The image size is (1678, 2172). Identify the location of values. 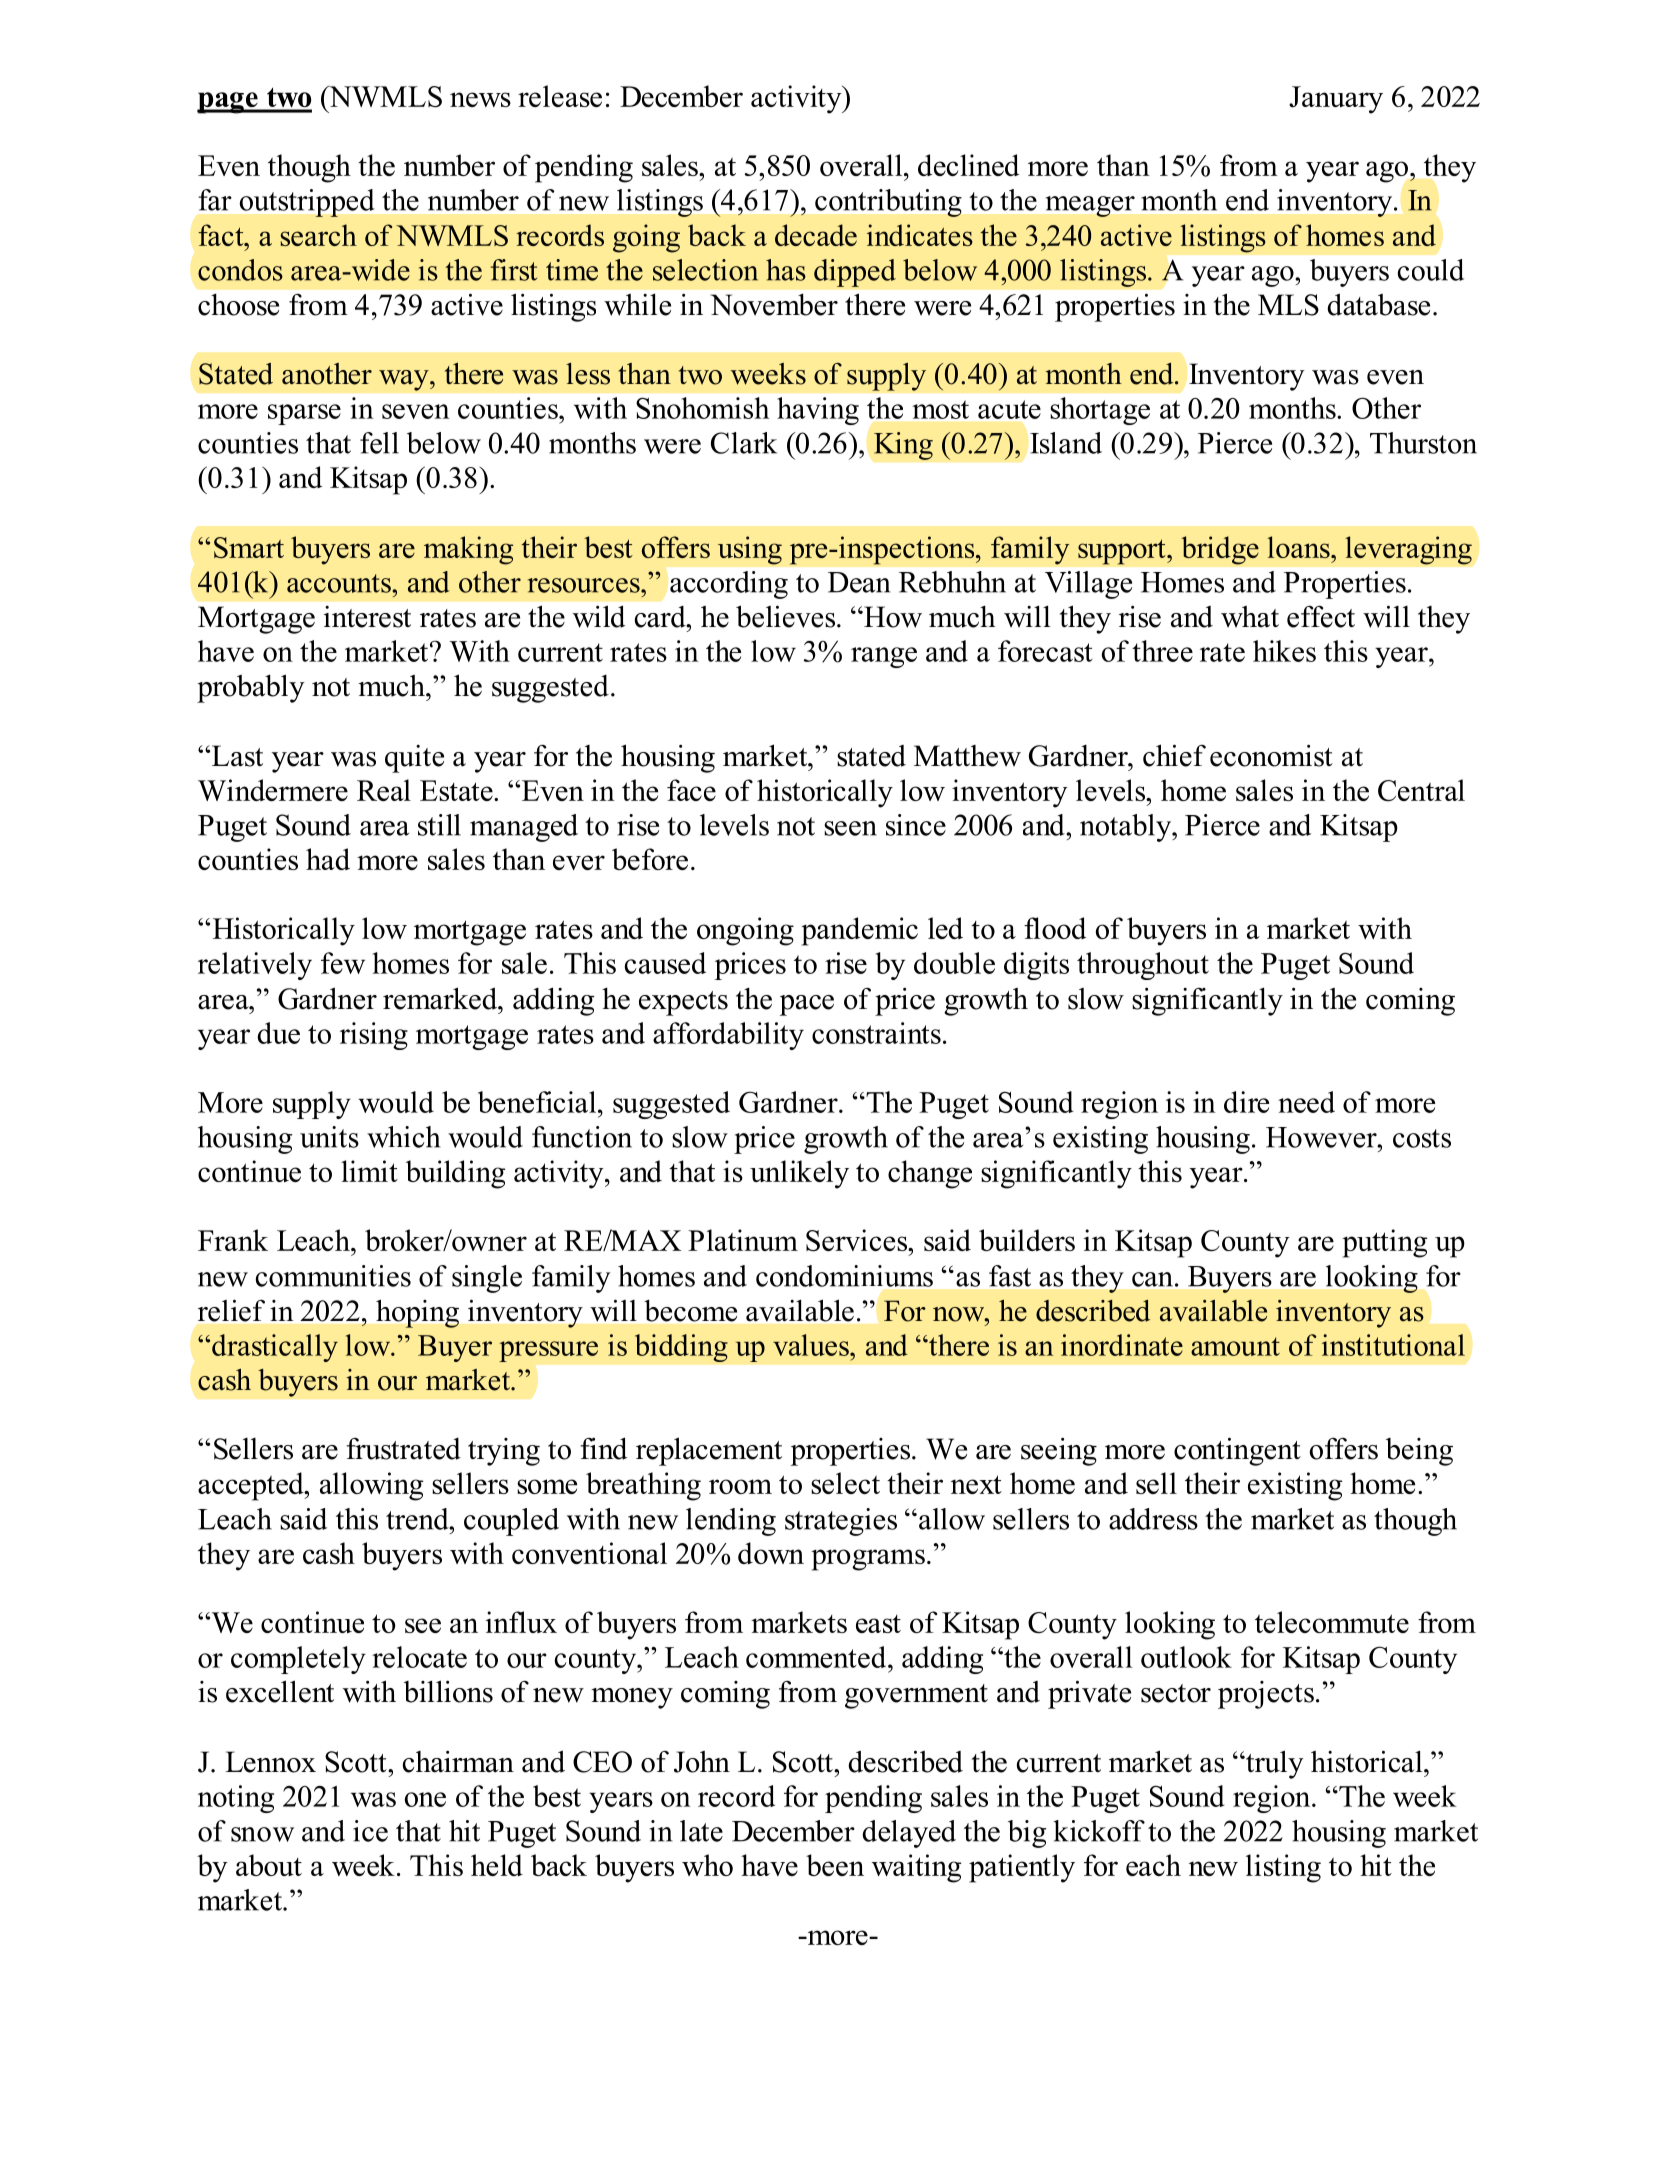
(812, 1345).
